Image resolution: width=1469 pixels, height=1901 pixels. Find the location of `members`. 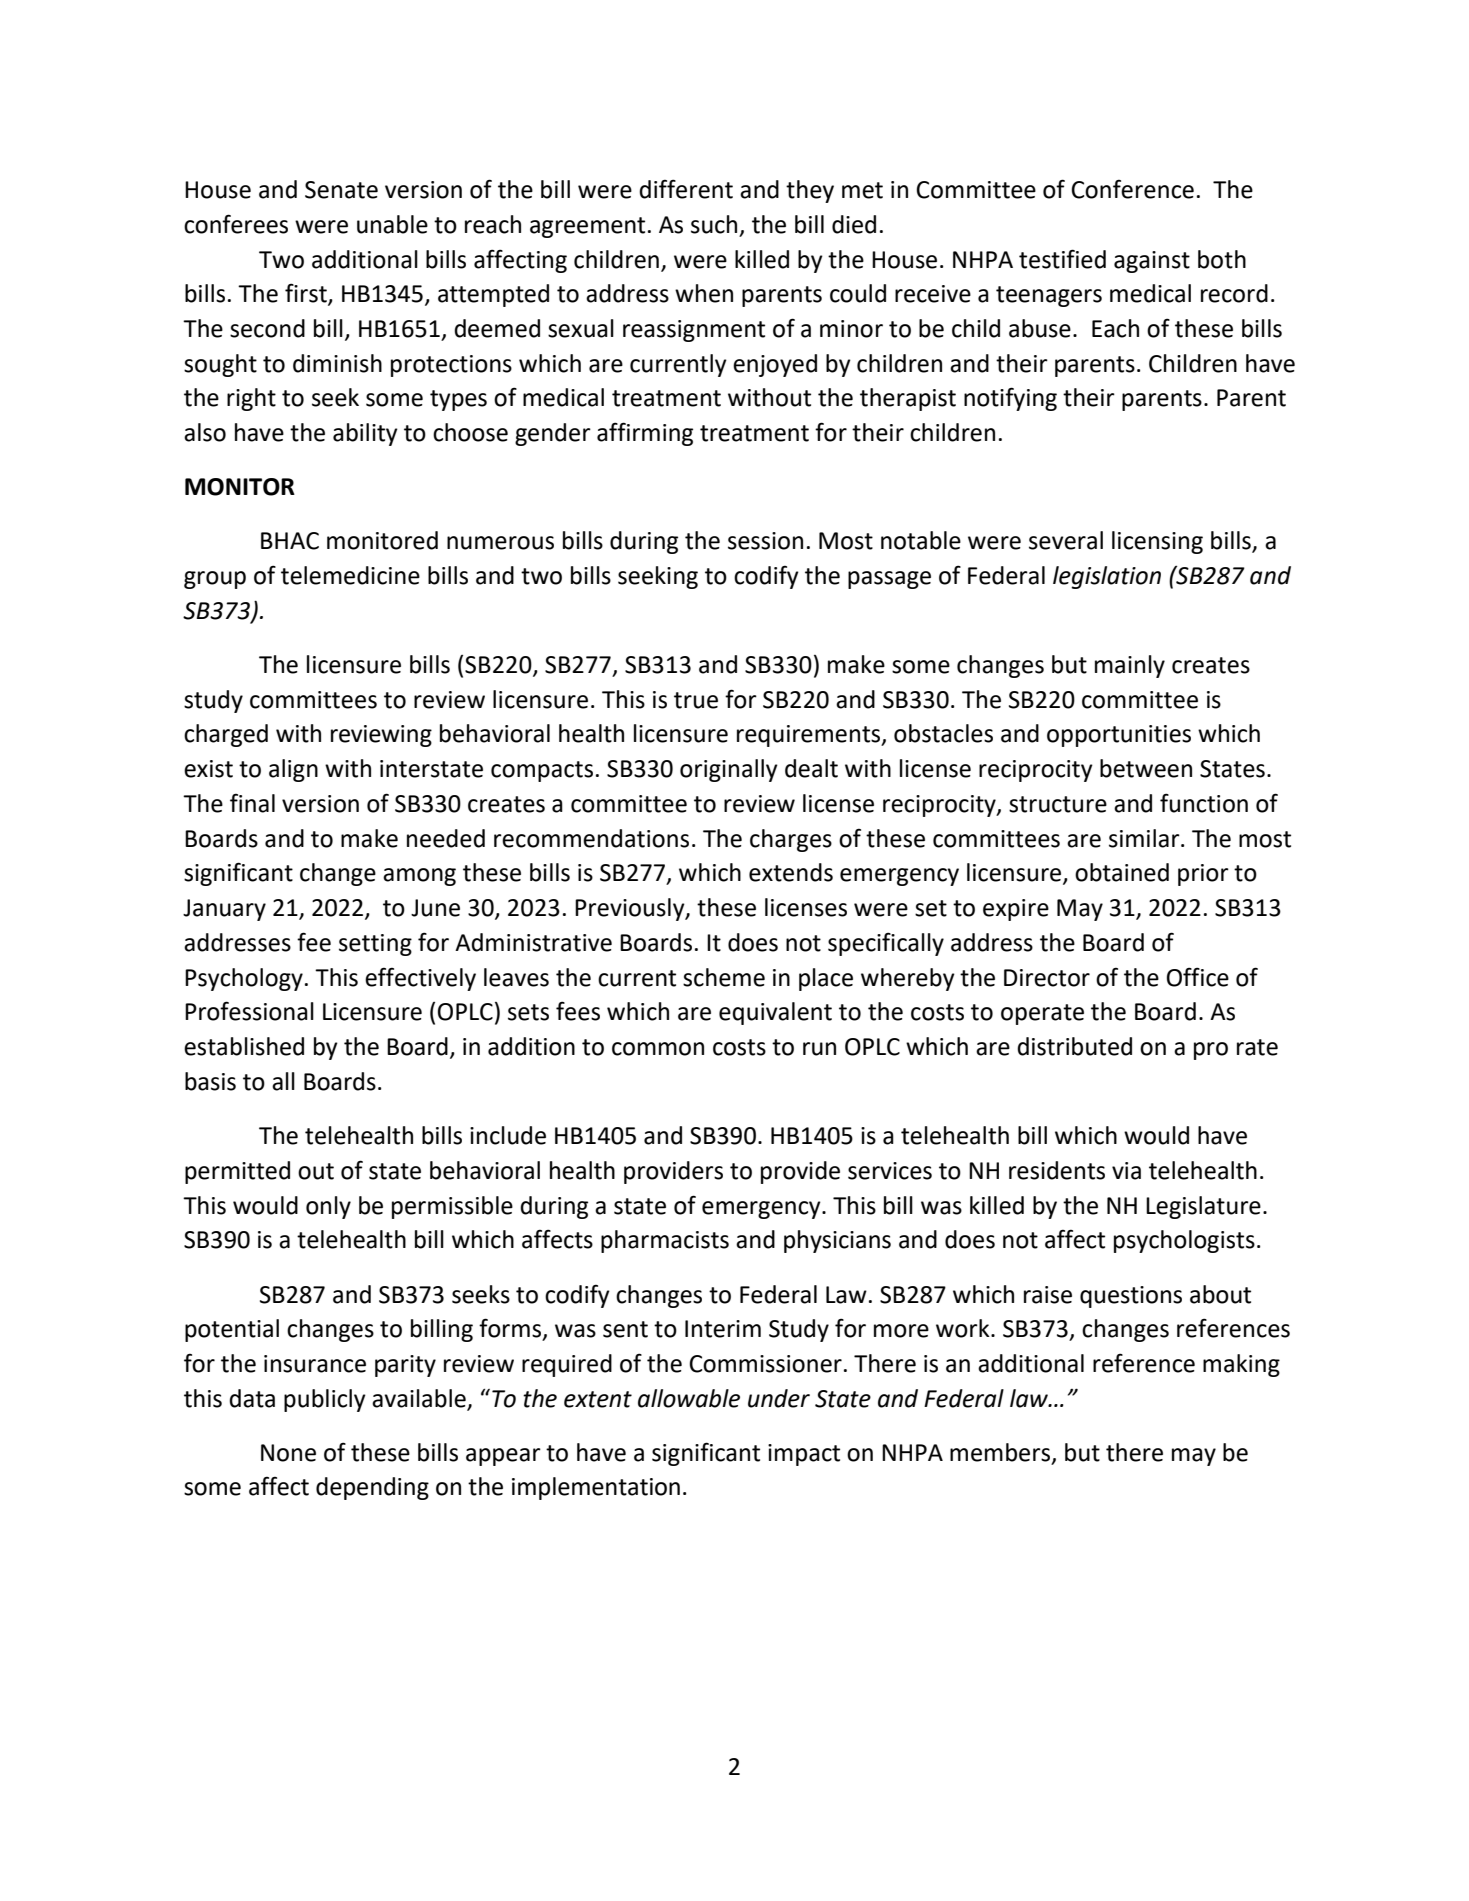

members is located at coordinates (1000, 1452).
